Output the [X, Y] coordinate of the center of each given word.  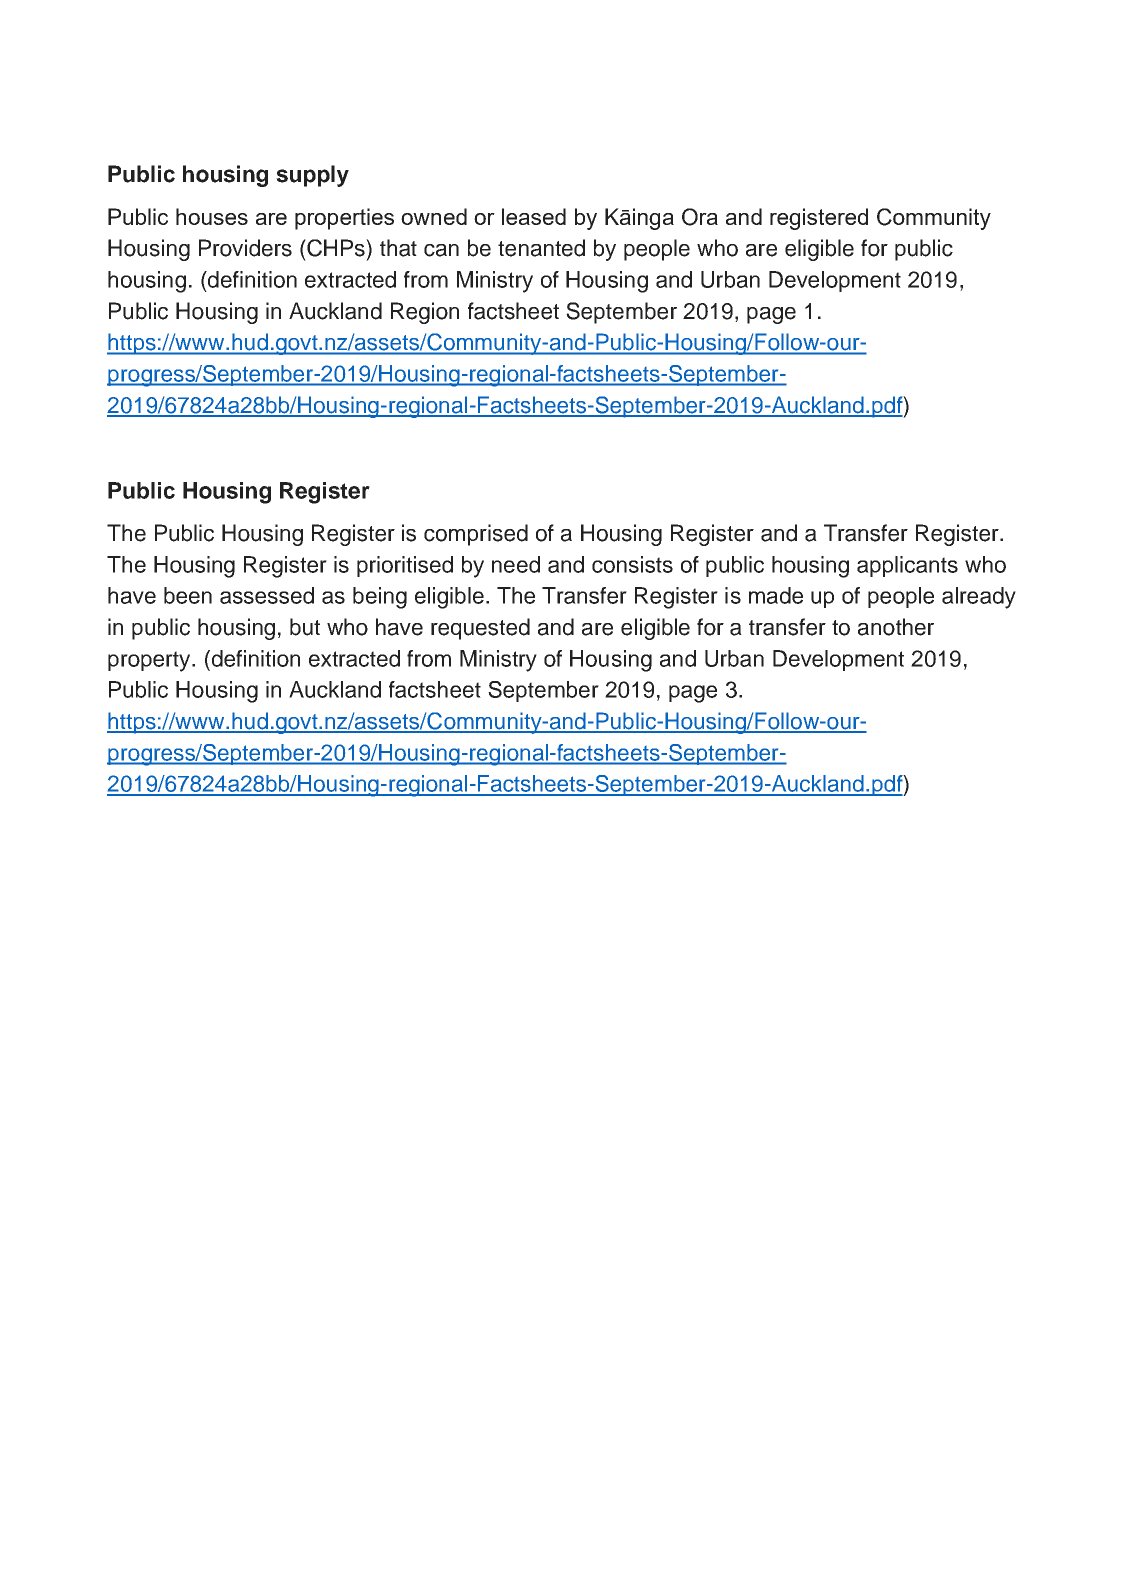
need [516, 564]
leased [534, 216]
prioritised [405, 566]
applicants [907, 566]
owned [434, 216]
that [398, 248]
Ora [700, 217]
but [305, 627]
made [776, 595]
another [896, 627]
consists [632, 564]
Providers [245, 248]
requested [480, 629]
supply [312, 176]
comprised [476, 535]
